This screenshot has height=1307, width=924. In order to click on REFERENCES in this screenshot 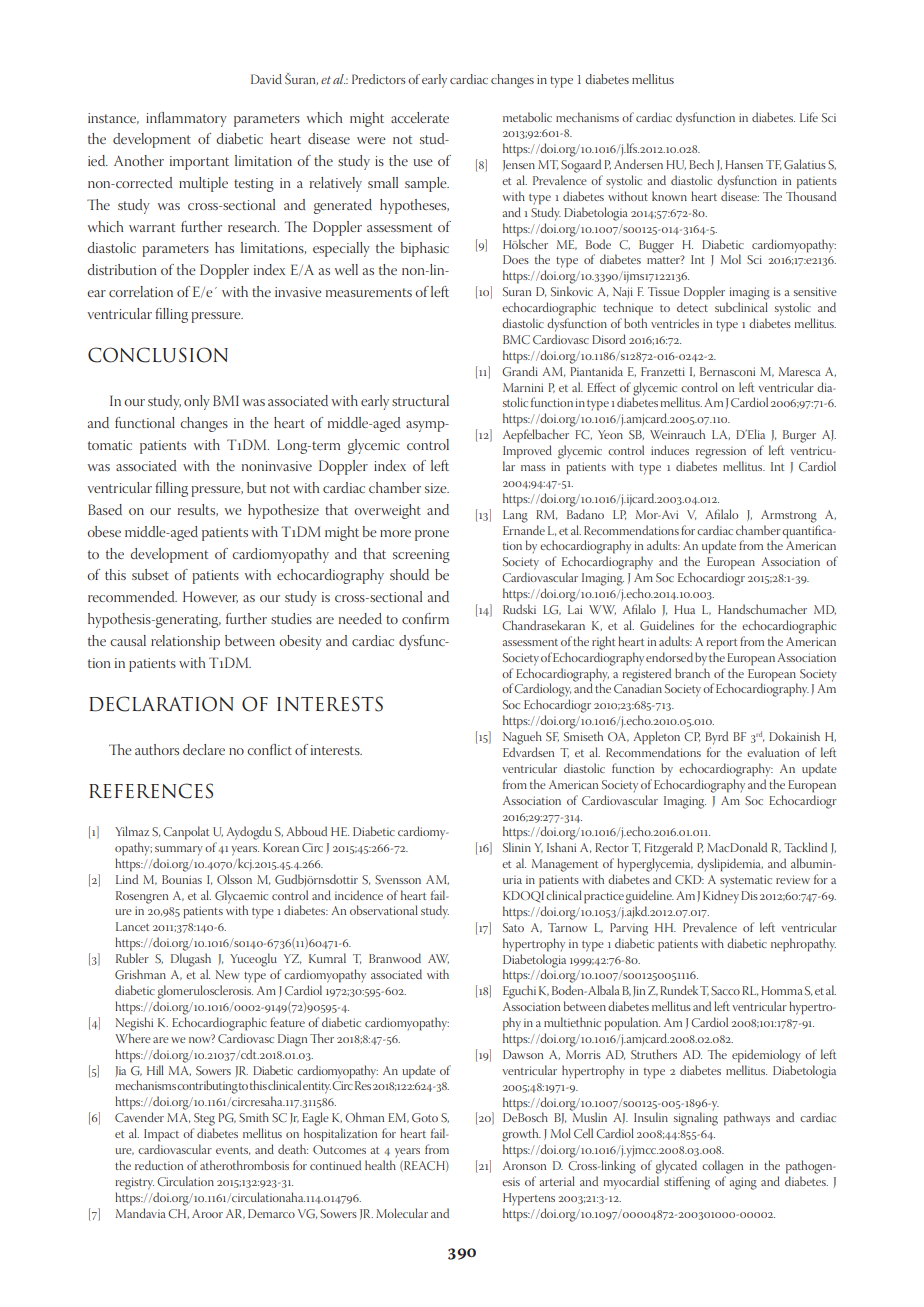, I will do `click(151, 791)`.
